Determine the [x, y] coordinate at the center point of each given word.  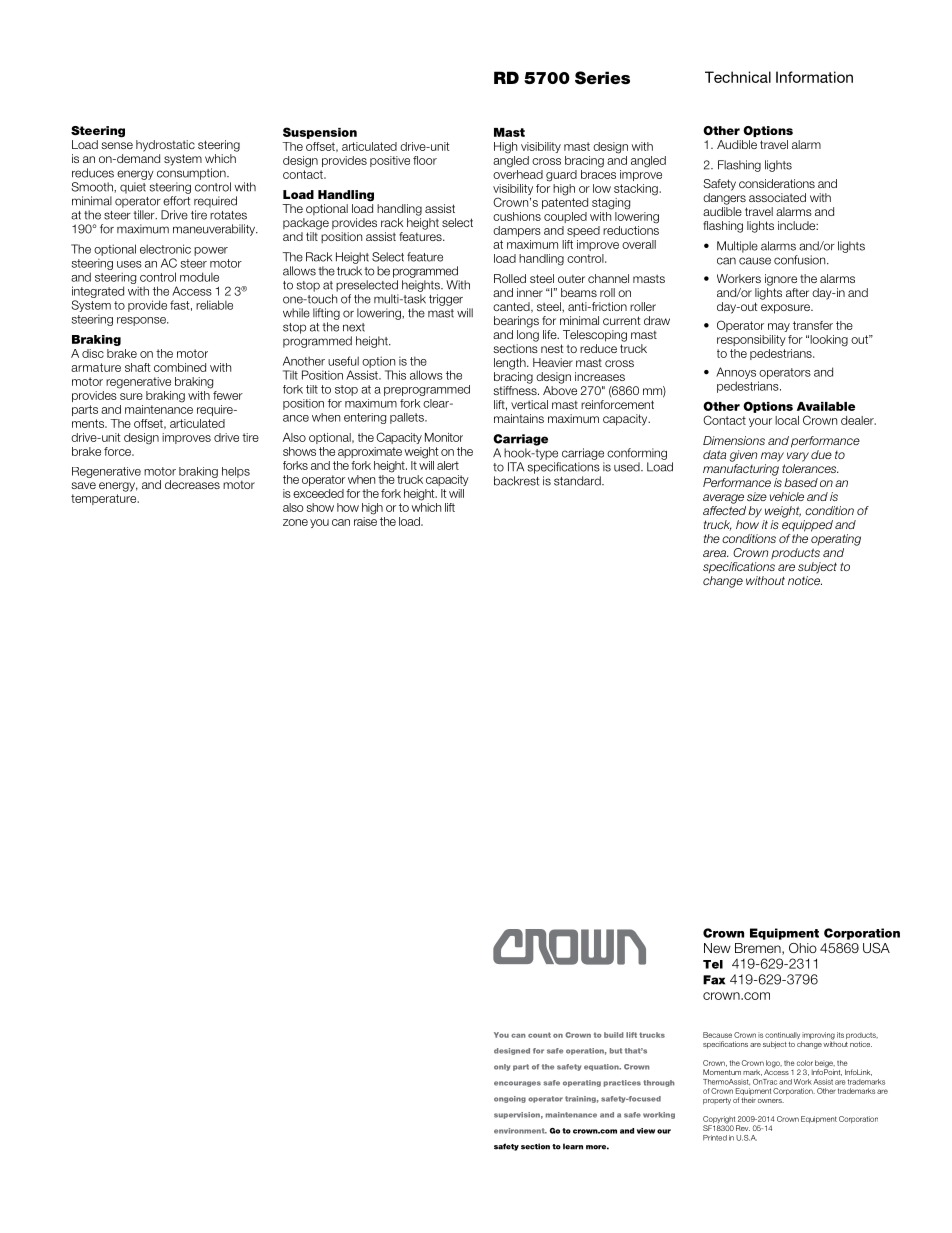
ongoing [510, 1099]
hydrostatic [165, 146]
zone [295, 522]
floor [425, 160]
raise [365, 520]
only [502, 1067]
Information [814, 77]
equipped [807, 526]
